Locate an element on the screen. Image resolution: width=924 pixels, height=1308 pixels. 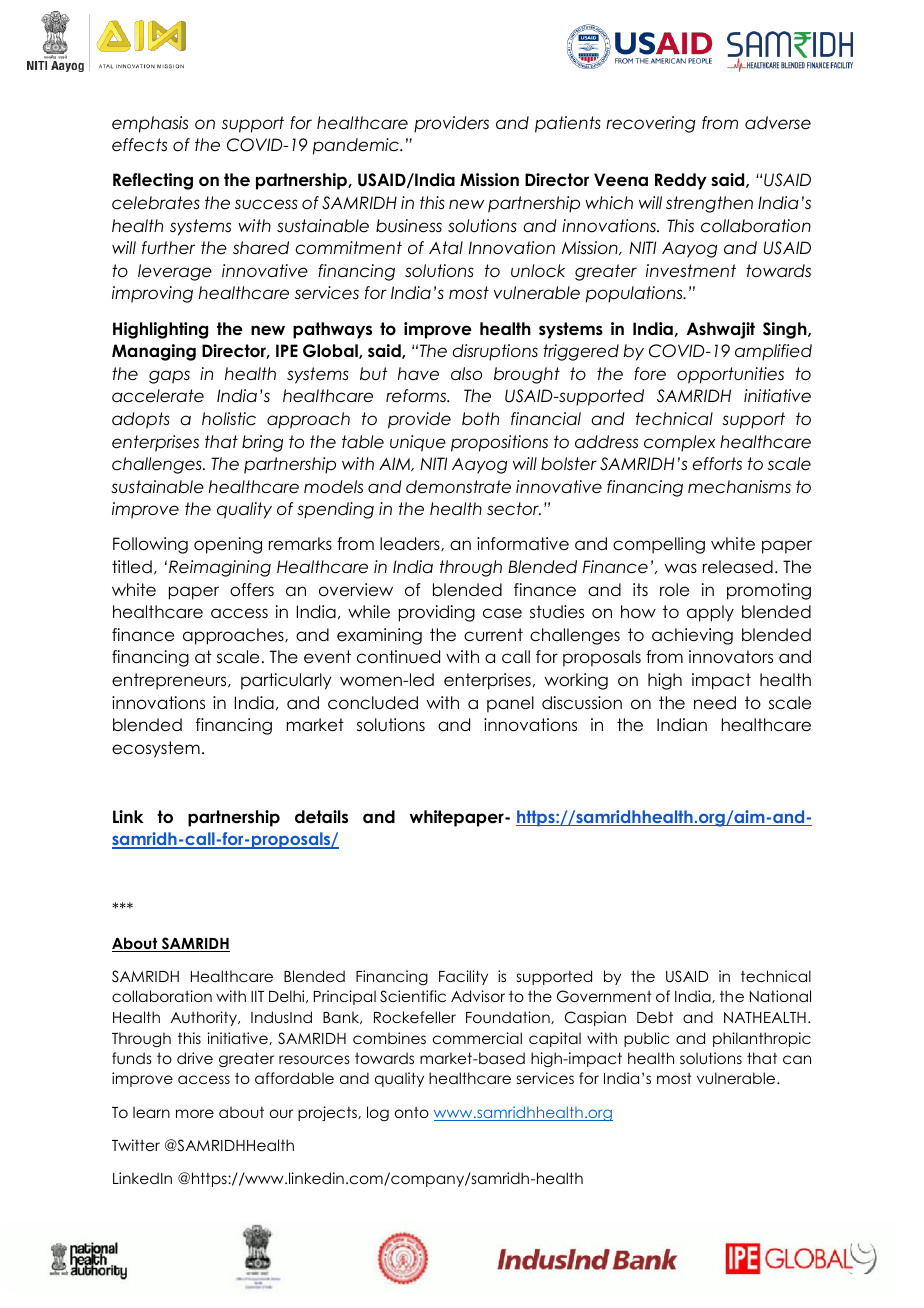
Reflecting is located at coordinates (153, 181).
